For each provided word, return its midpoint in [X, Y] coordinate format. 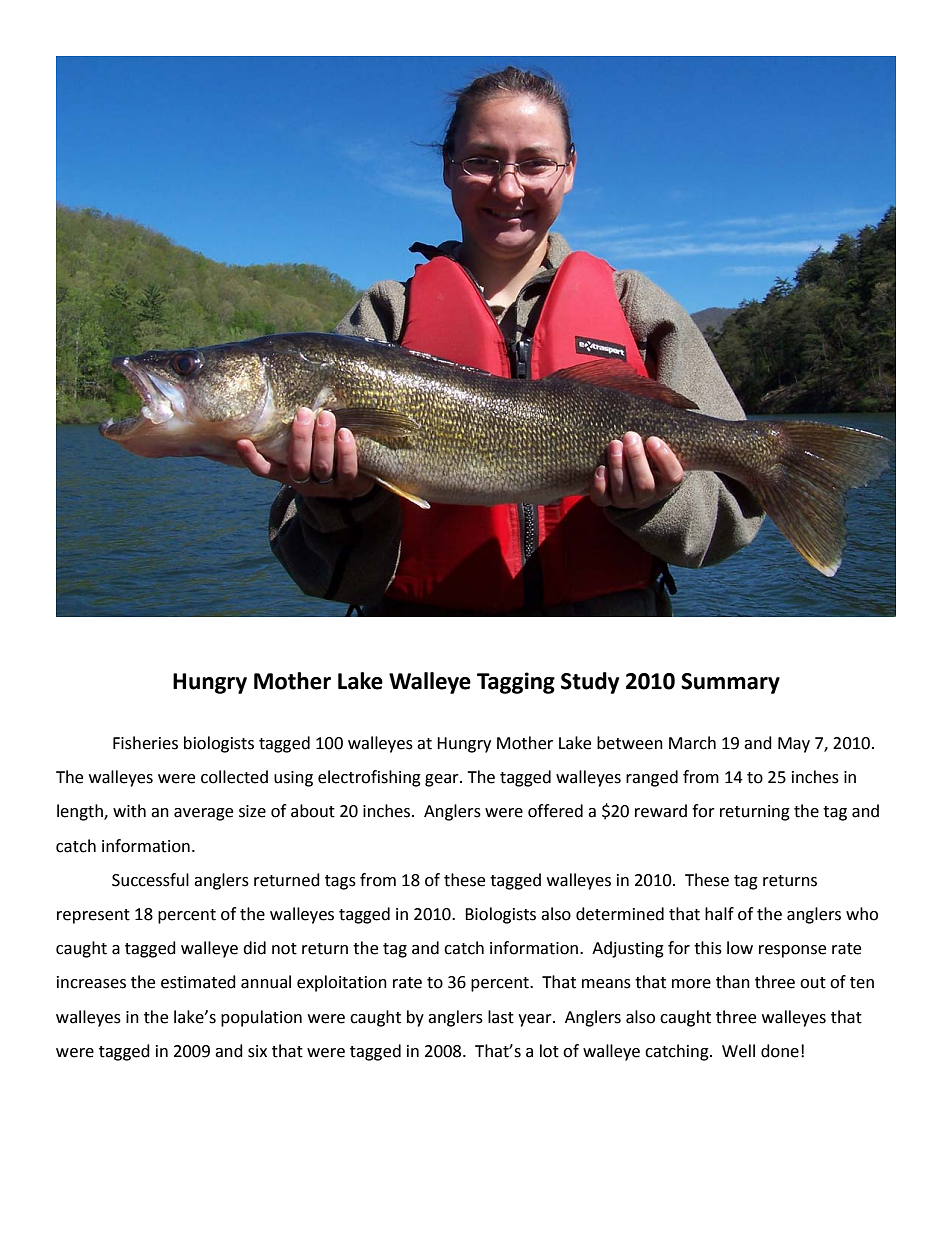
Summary [730, 683]
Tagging [516, 683]
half [719, 914]
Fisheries [145, 743]
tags [340, 882]
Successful [150, 880]
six [257, 1051]
